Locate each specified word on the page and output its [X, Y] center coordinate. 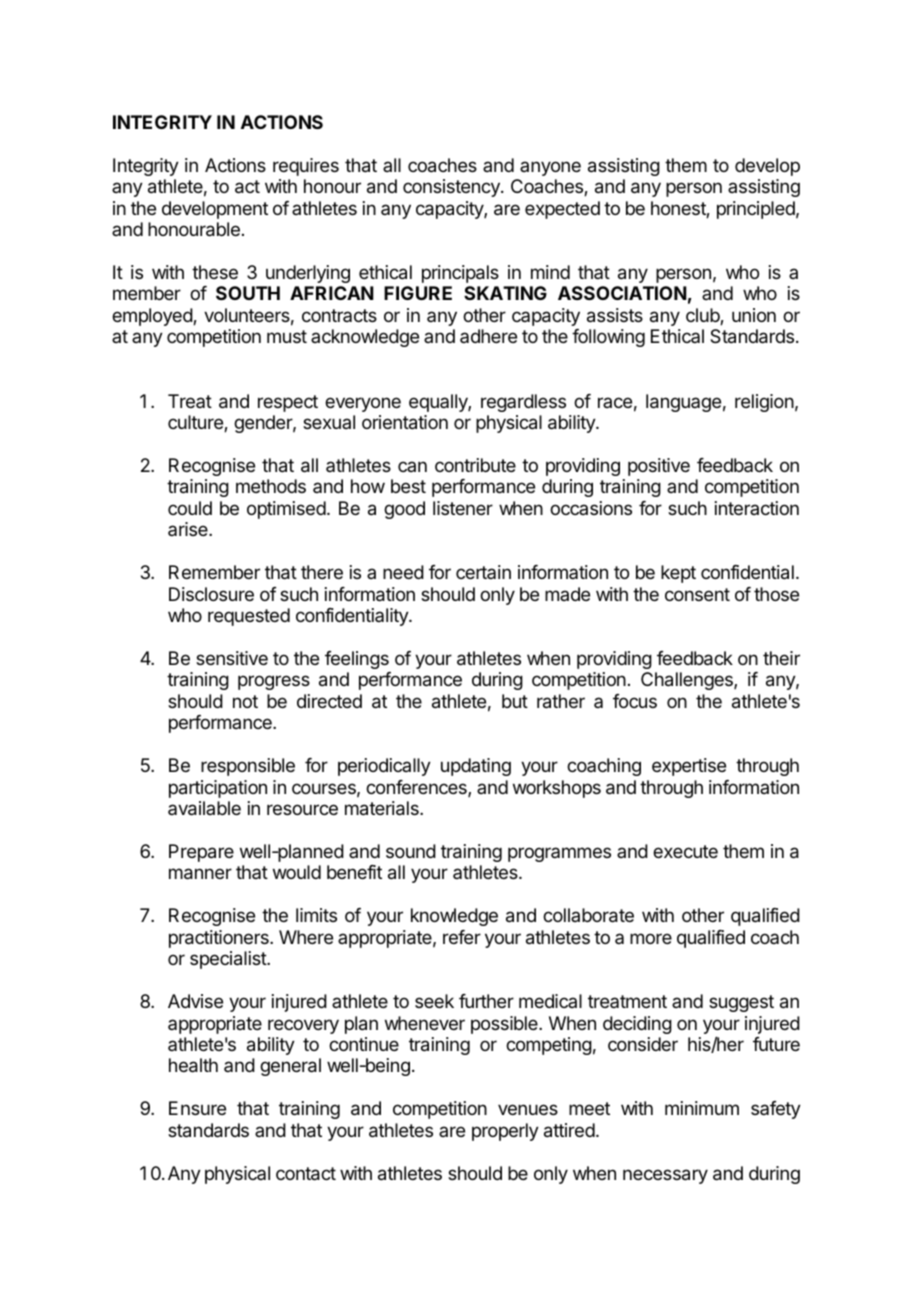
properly [505, 1132]
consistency [452, 188]
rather [561, 701]
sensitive [232, 658]
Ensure [197, 1108]
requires [306, 167]
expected [562, 210]
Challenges [688, 681]
